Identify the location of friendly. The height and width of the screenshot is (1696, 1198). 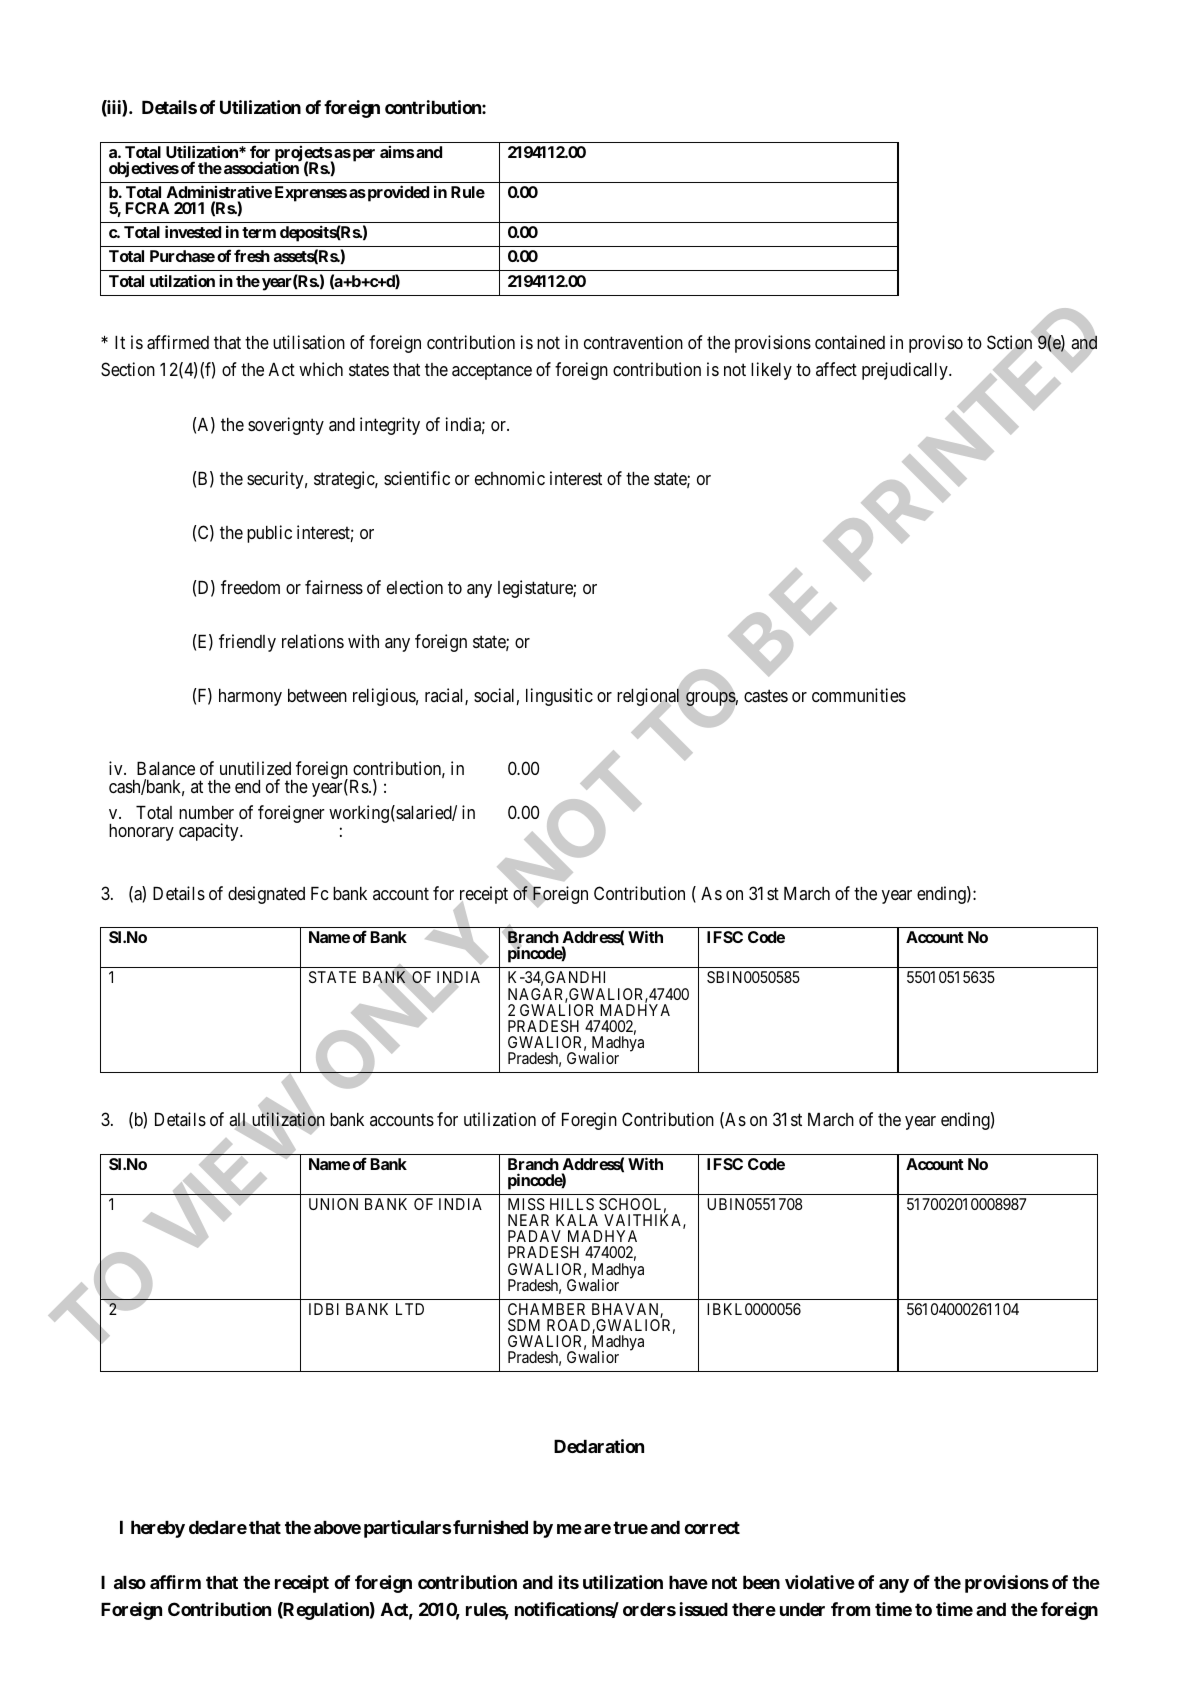
(247, 643).
